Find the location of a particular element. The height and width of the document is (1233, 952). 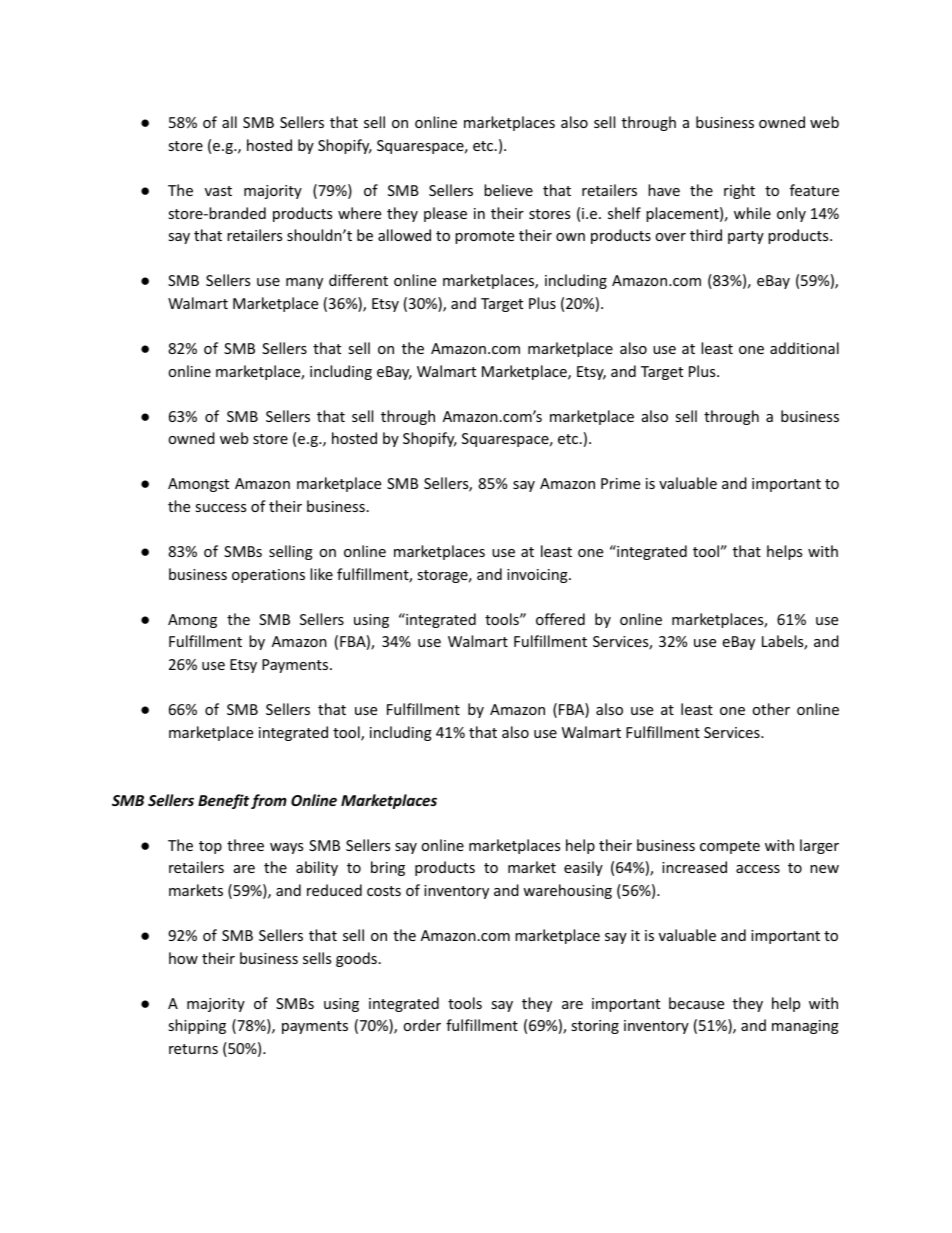

Prime is located at coordinates (620, 483).
